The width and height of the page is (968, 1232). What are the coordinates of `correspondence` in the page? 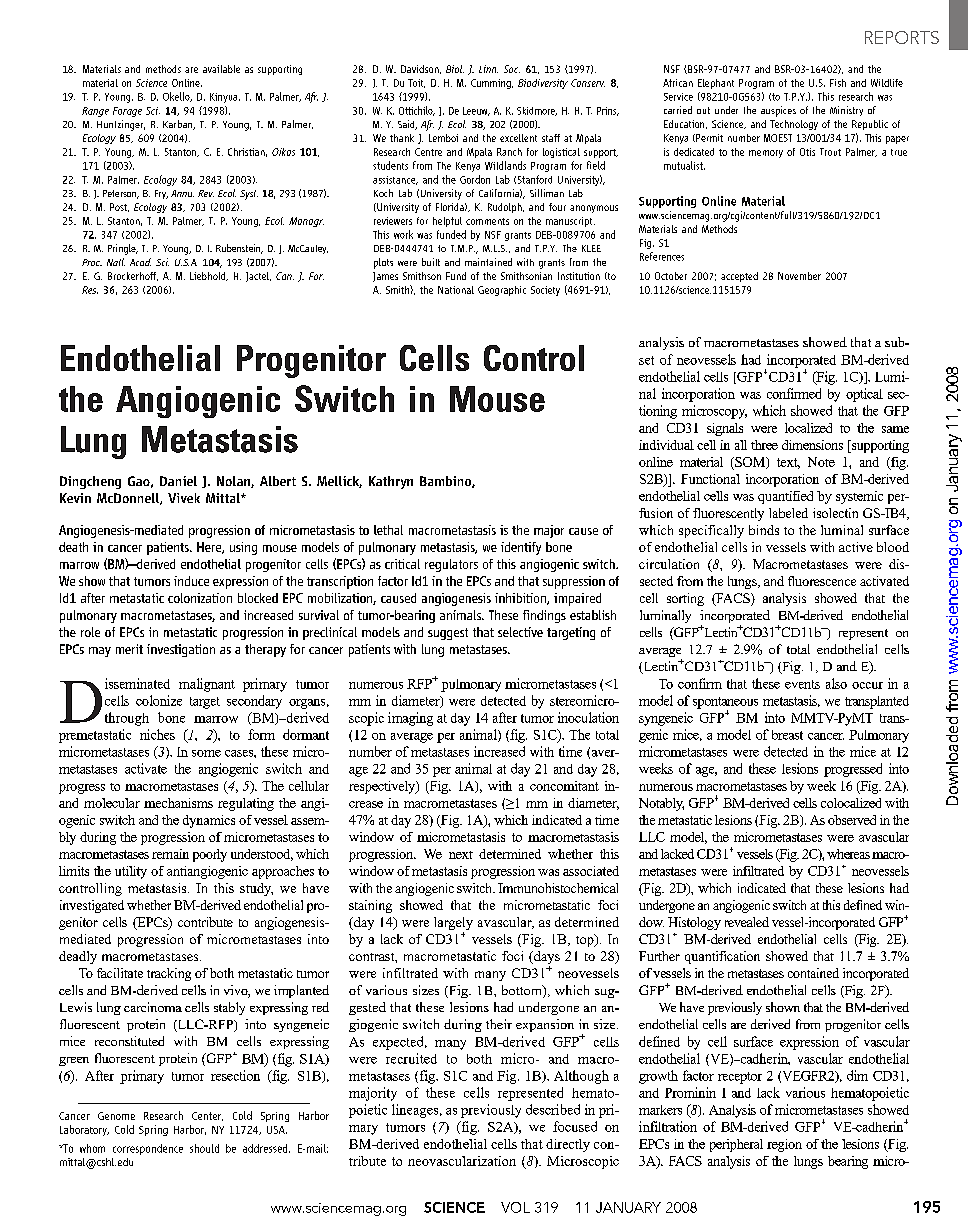 It's located at (148, 1149).
